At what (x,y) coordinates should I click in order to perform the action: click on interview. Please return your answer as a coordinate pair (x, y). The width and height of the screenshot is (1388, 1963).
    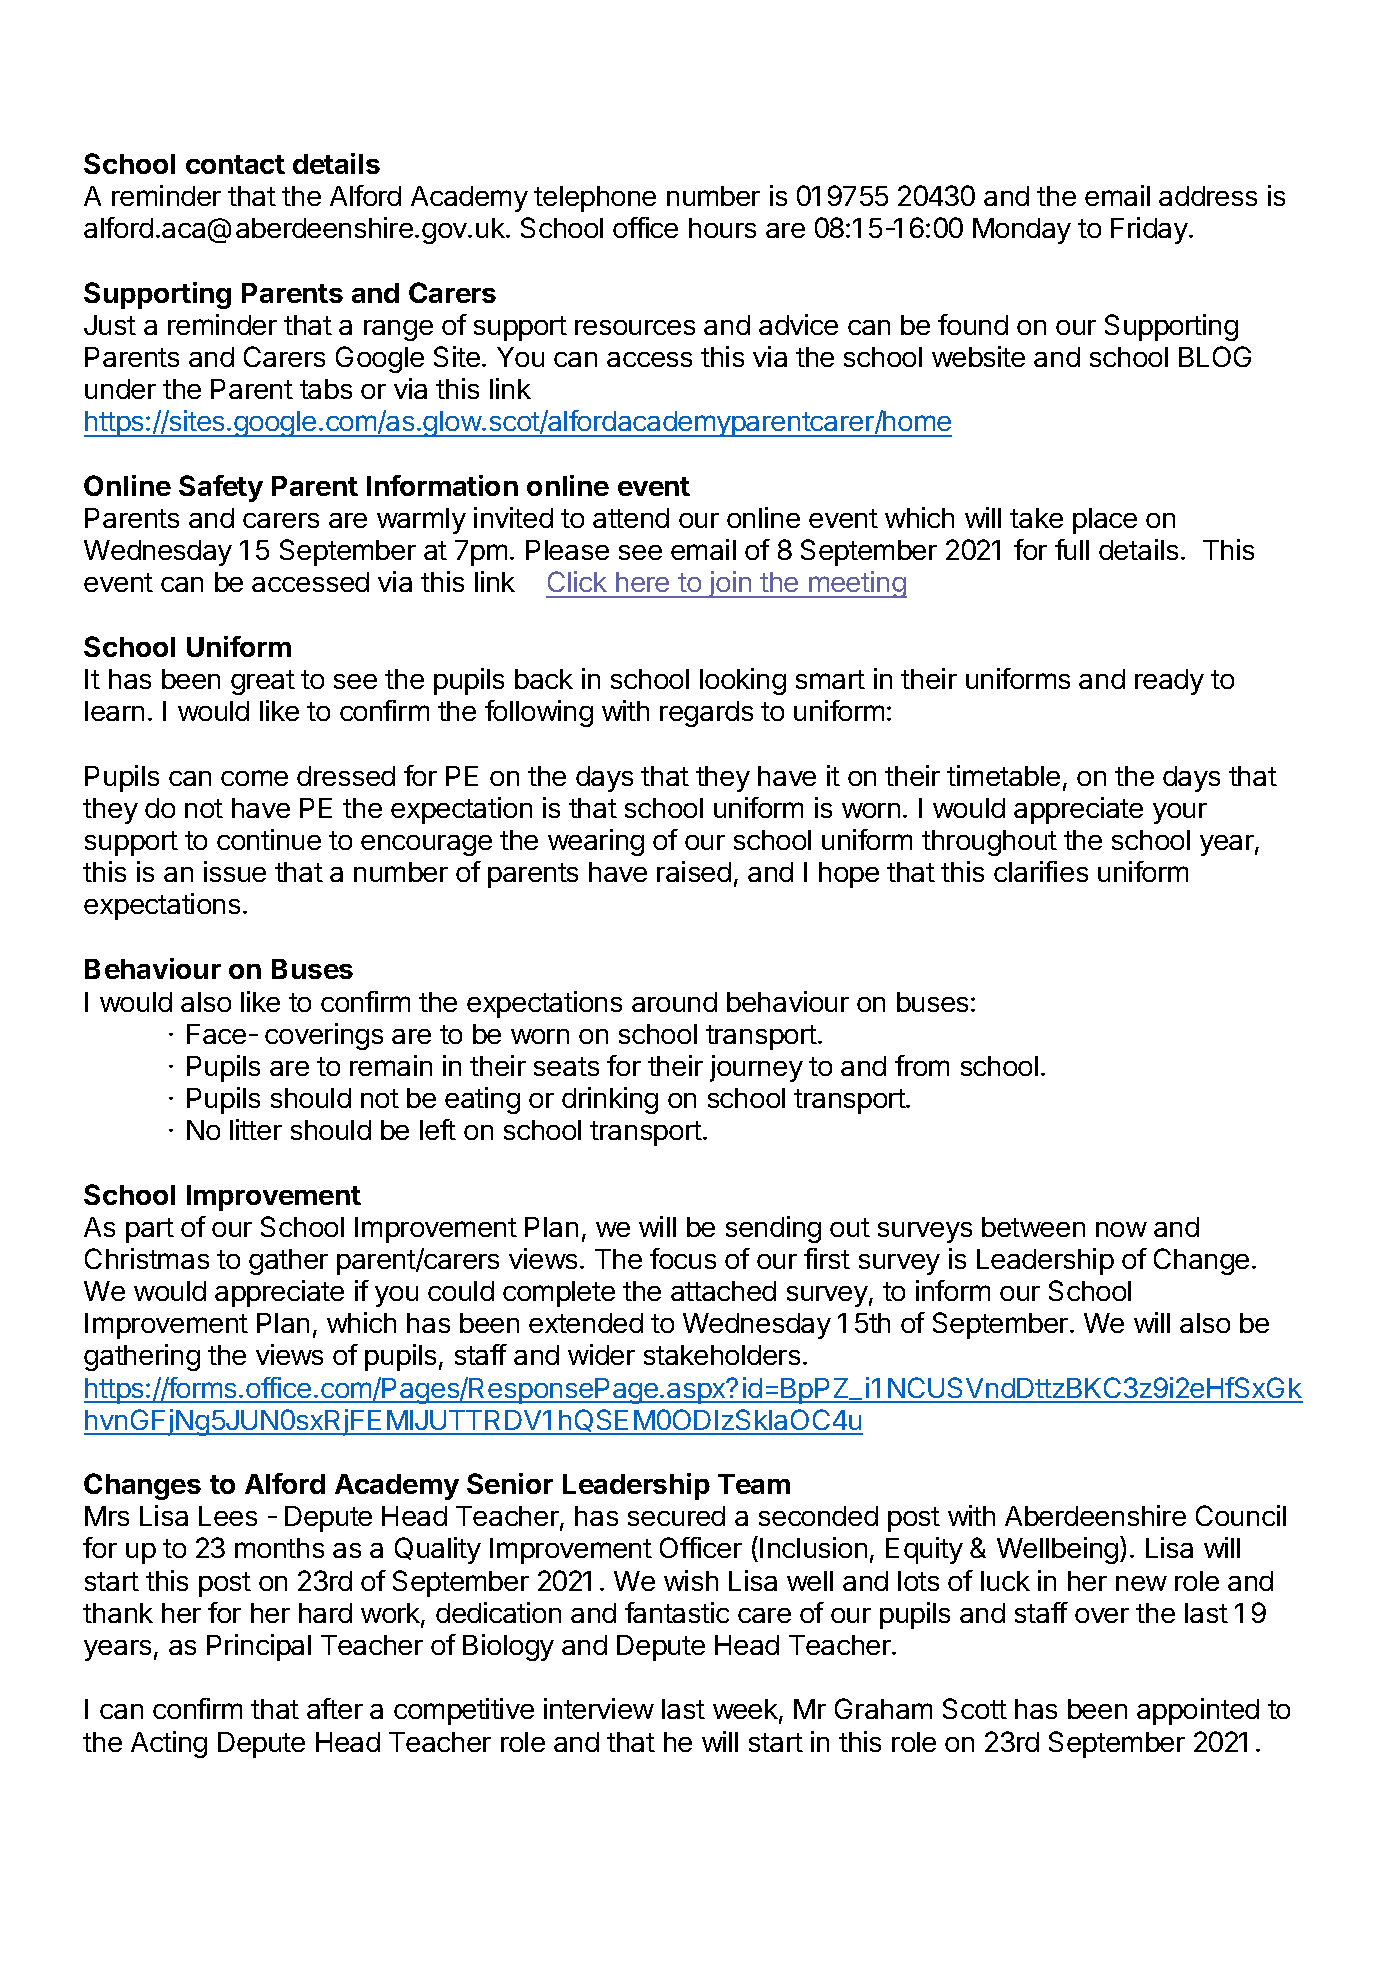
    Looking at the image, I should click on (599, 1708).
